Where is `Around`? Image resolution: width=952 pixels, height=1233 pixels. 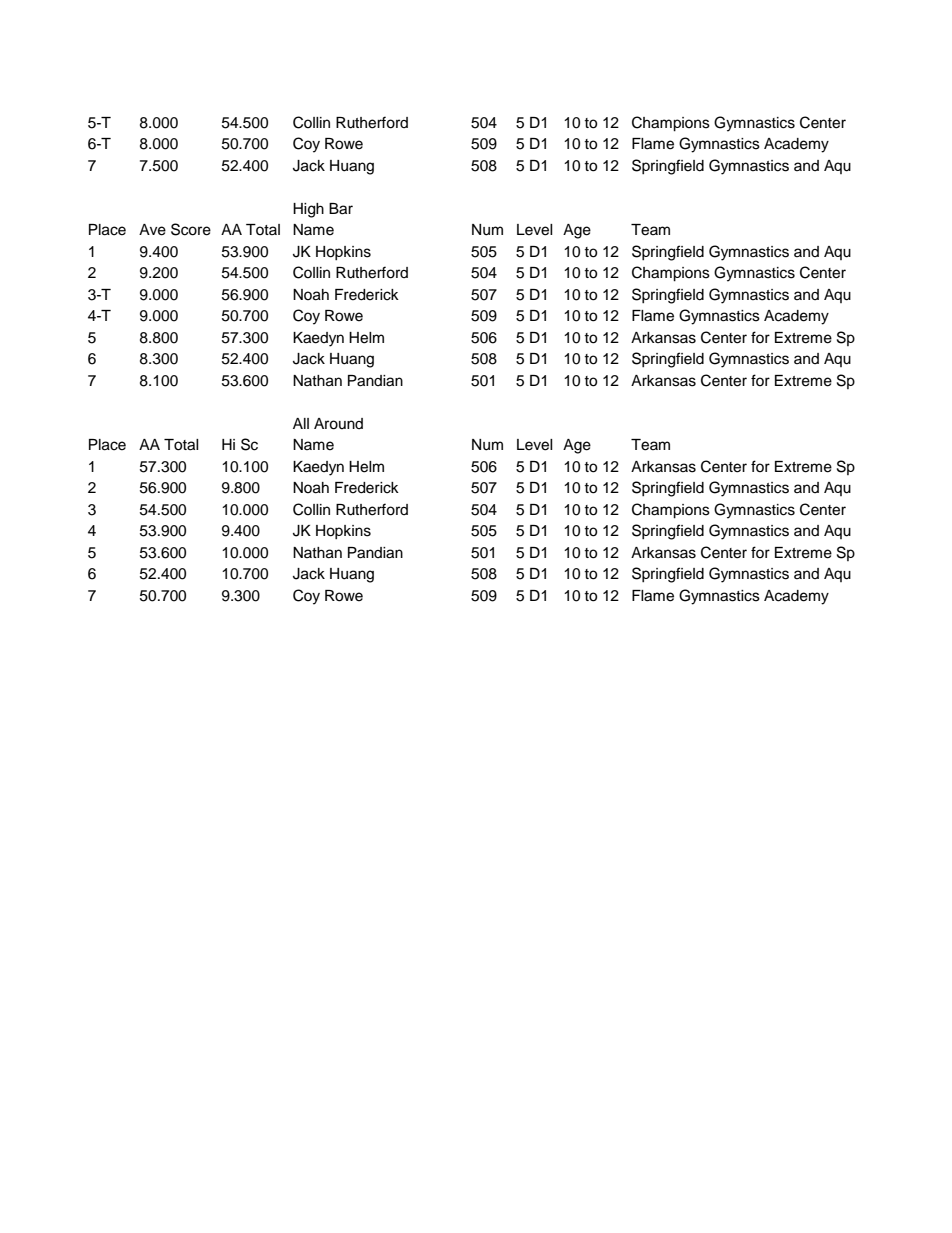 Around is located at coordinates (338, 424).
